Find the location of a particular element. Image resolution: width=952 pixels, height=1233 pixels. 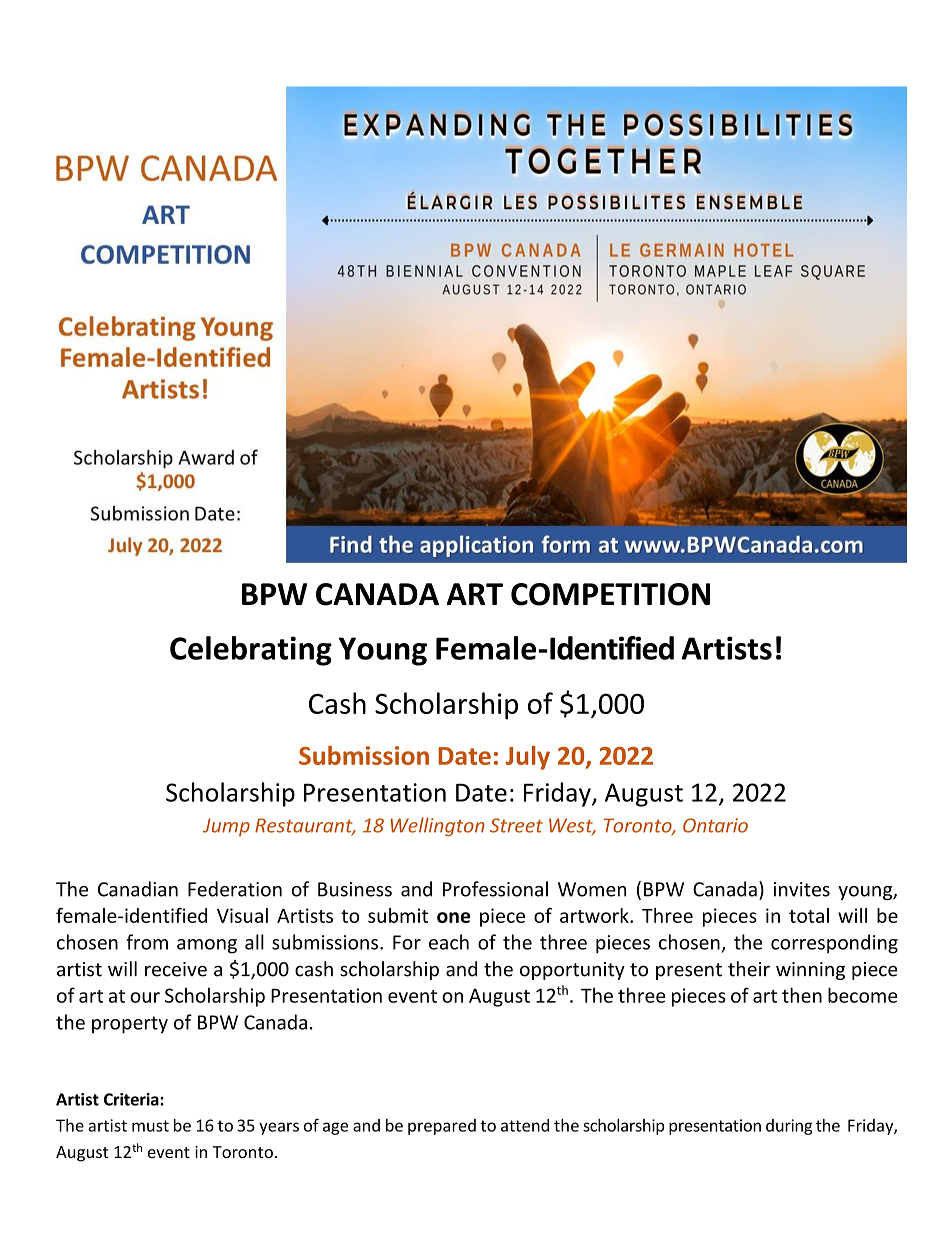

July is located at coordinates (528, 758).
